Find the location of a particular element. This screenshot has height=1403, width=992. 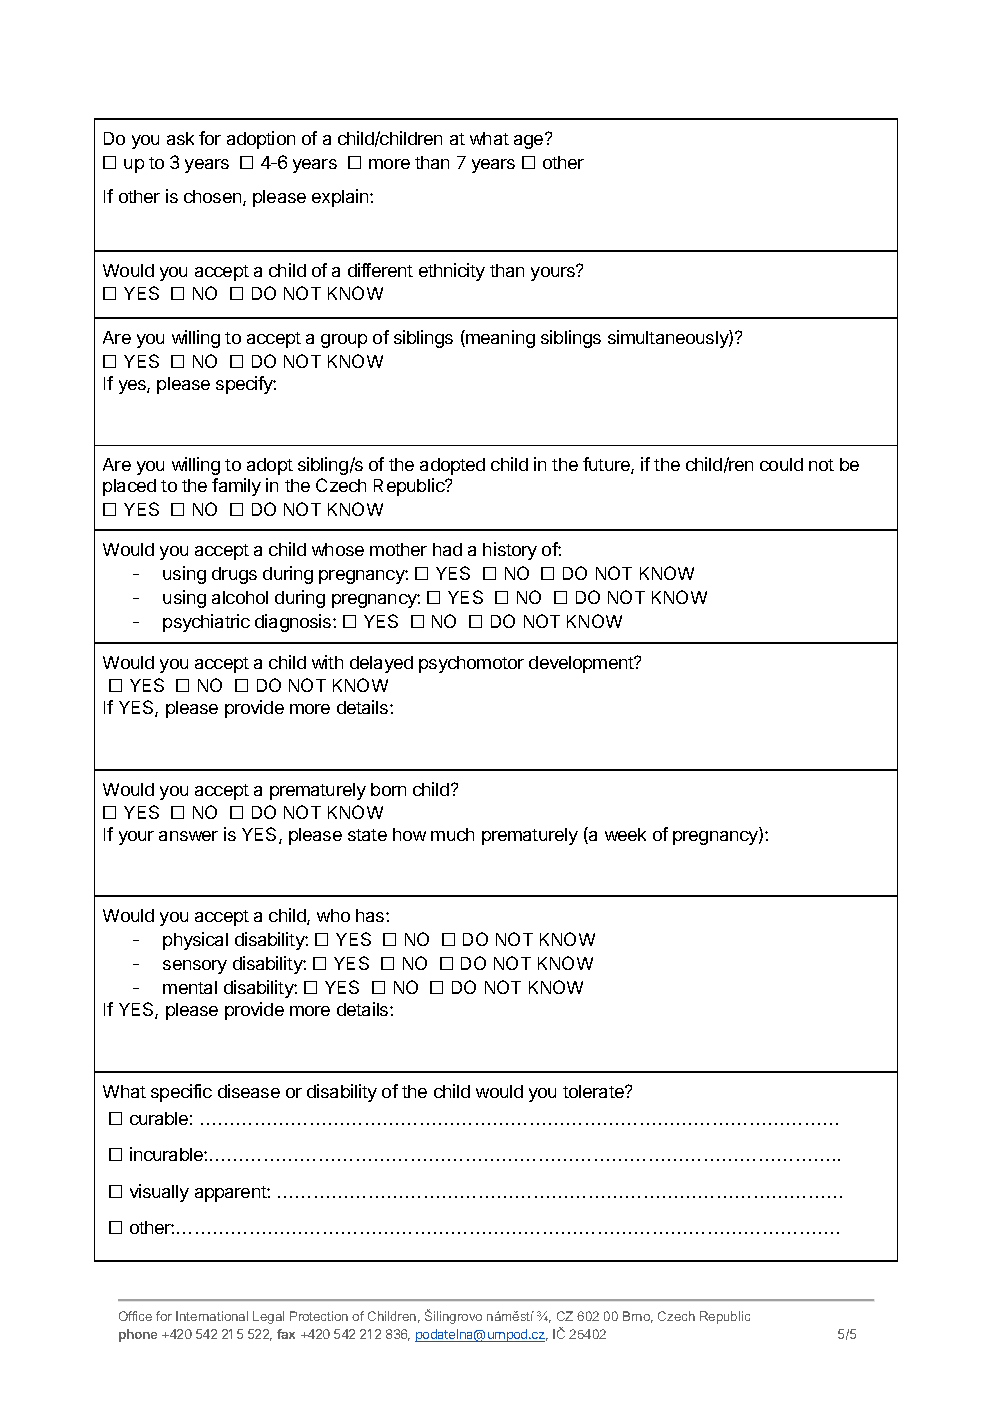

had is located at coordinates (447, 549).
